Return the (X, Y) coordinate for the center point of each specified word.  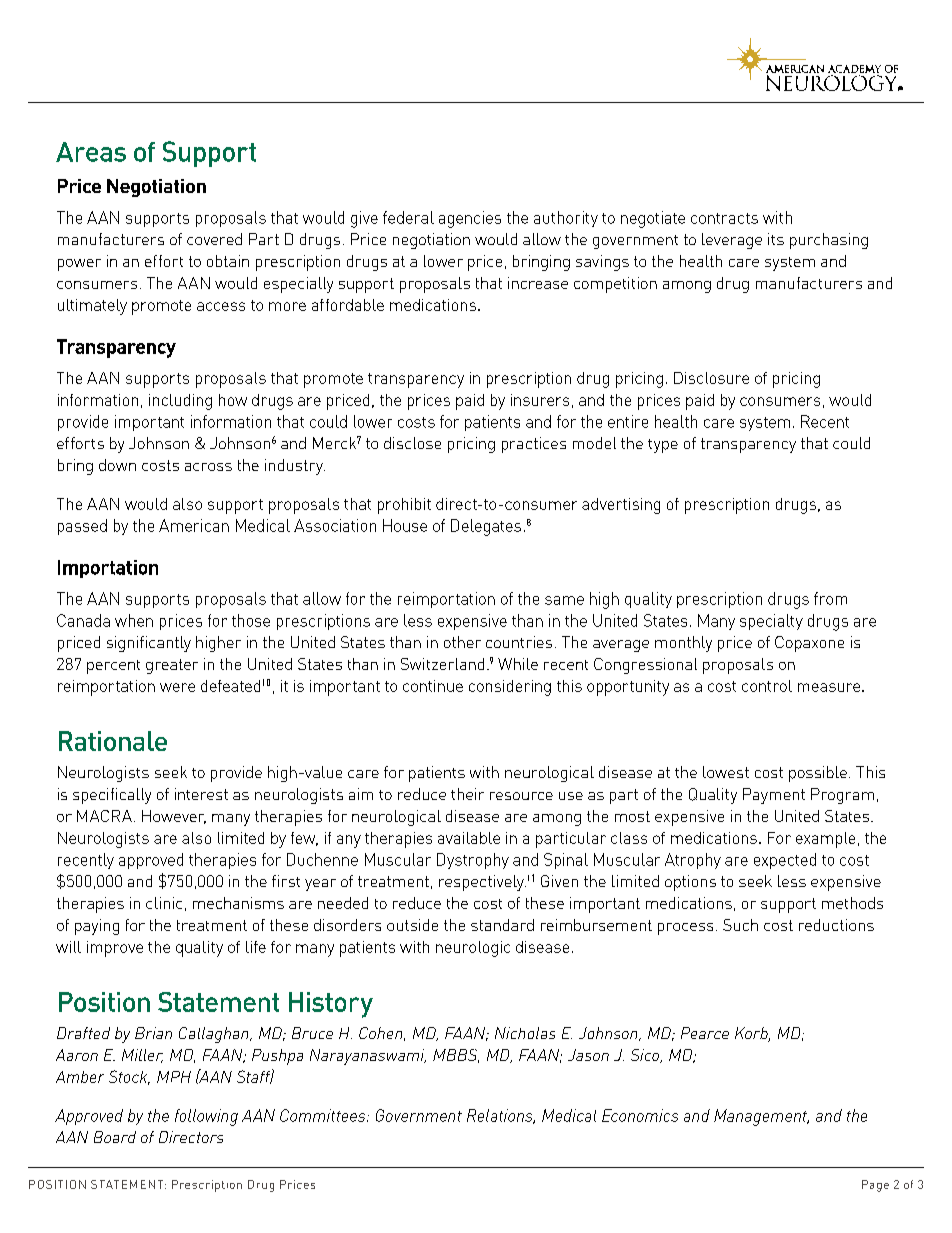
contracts (724, 218)
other (462, 642)
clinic (164, 903)
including (180, 402)
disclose (412, 443)
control (767, 686)
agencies (470, 219)
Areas (91, 152)
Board (115, 1137)
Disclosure (711, 378)
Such (740, 925)
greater (172, 666)
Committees (324, 1115)
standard (502, 925)
